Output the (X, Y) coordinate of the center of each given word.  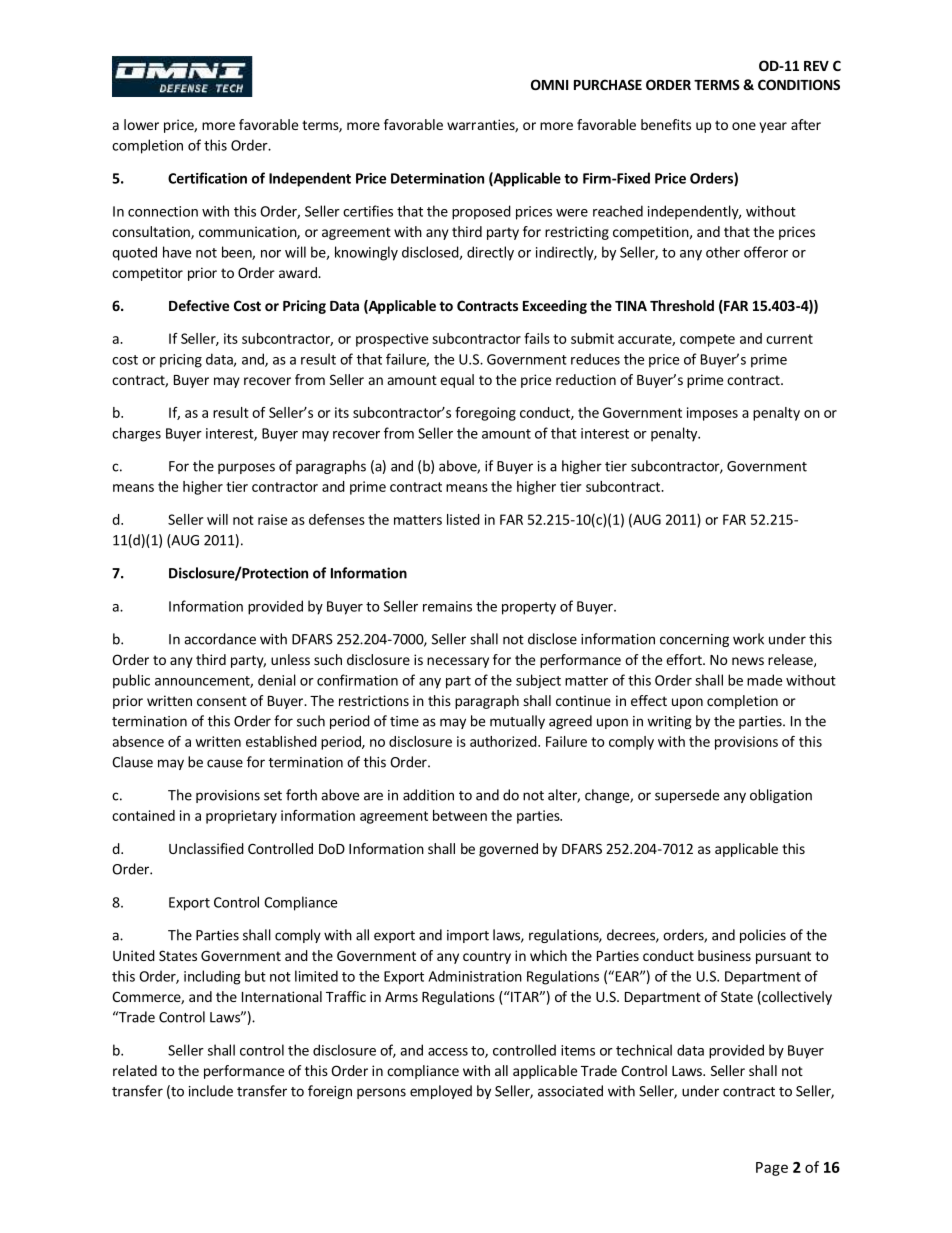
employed (441, 1092)
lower (141, 124)
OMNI (549, 84)
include (211, 1091)
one (744, 126)
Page (772, 1169)
